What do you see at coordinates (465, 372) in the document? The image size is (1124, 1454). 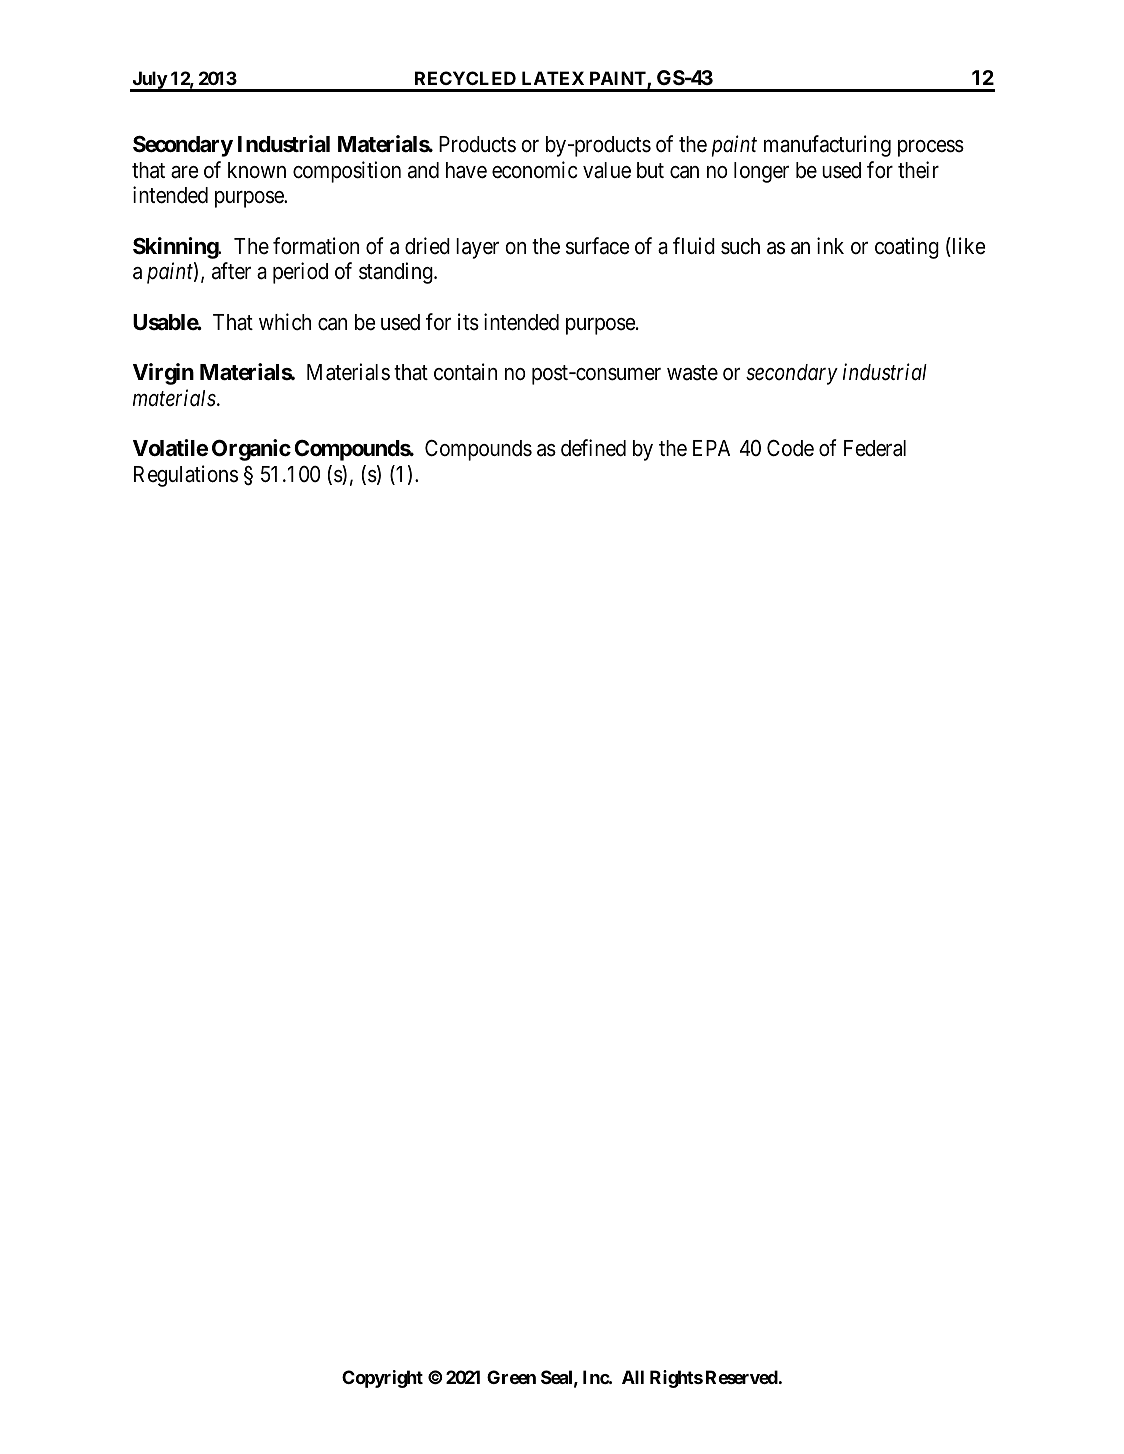 I see `contain` at bounding box center [465, 372].
